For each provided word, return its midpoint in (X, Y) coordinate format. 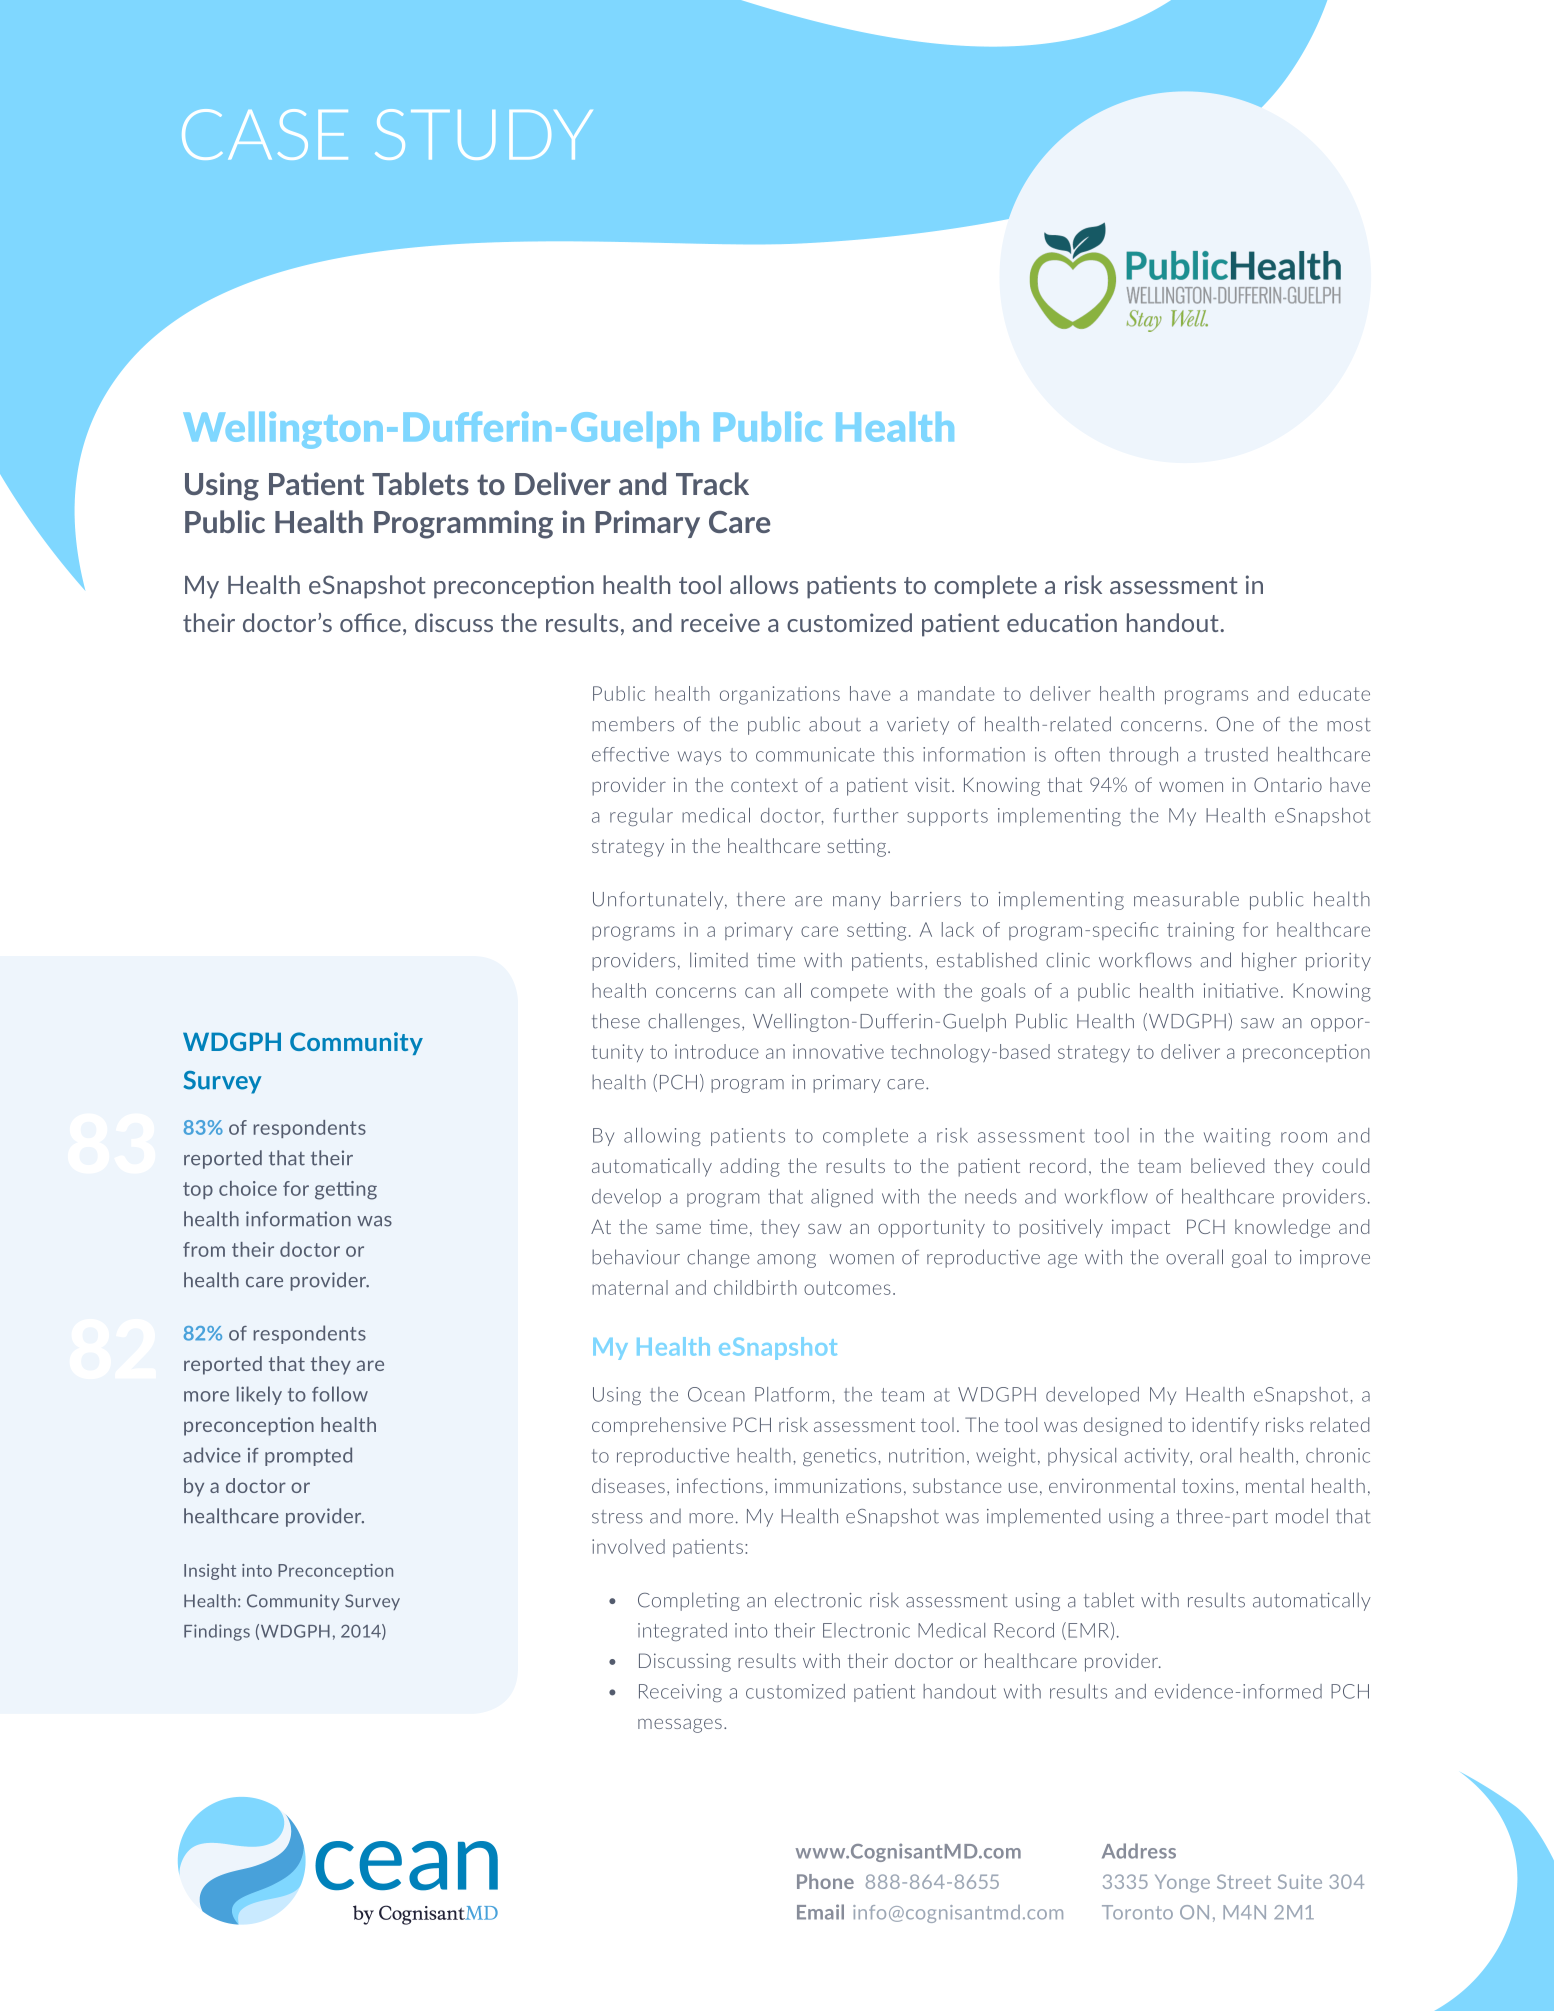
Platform (792, 1394)
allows (764, 584)
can (760, 992)
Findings (217, 1632)
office (370, 622)
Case (265, 134)
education (1062, 622)
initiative (1241, 990)
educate (1334, 693)
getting (346, 1190)
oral (1215, 1455)
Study (484, 134)
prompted (308, 1456)
